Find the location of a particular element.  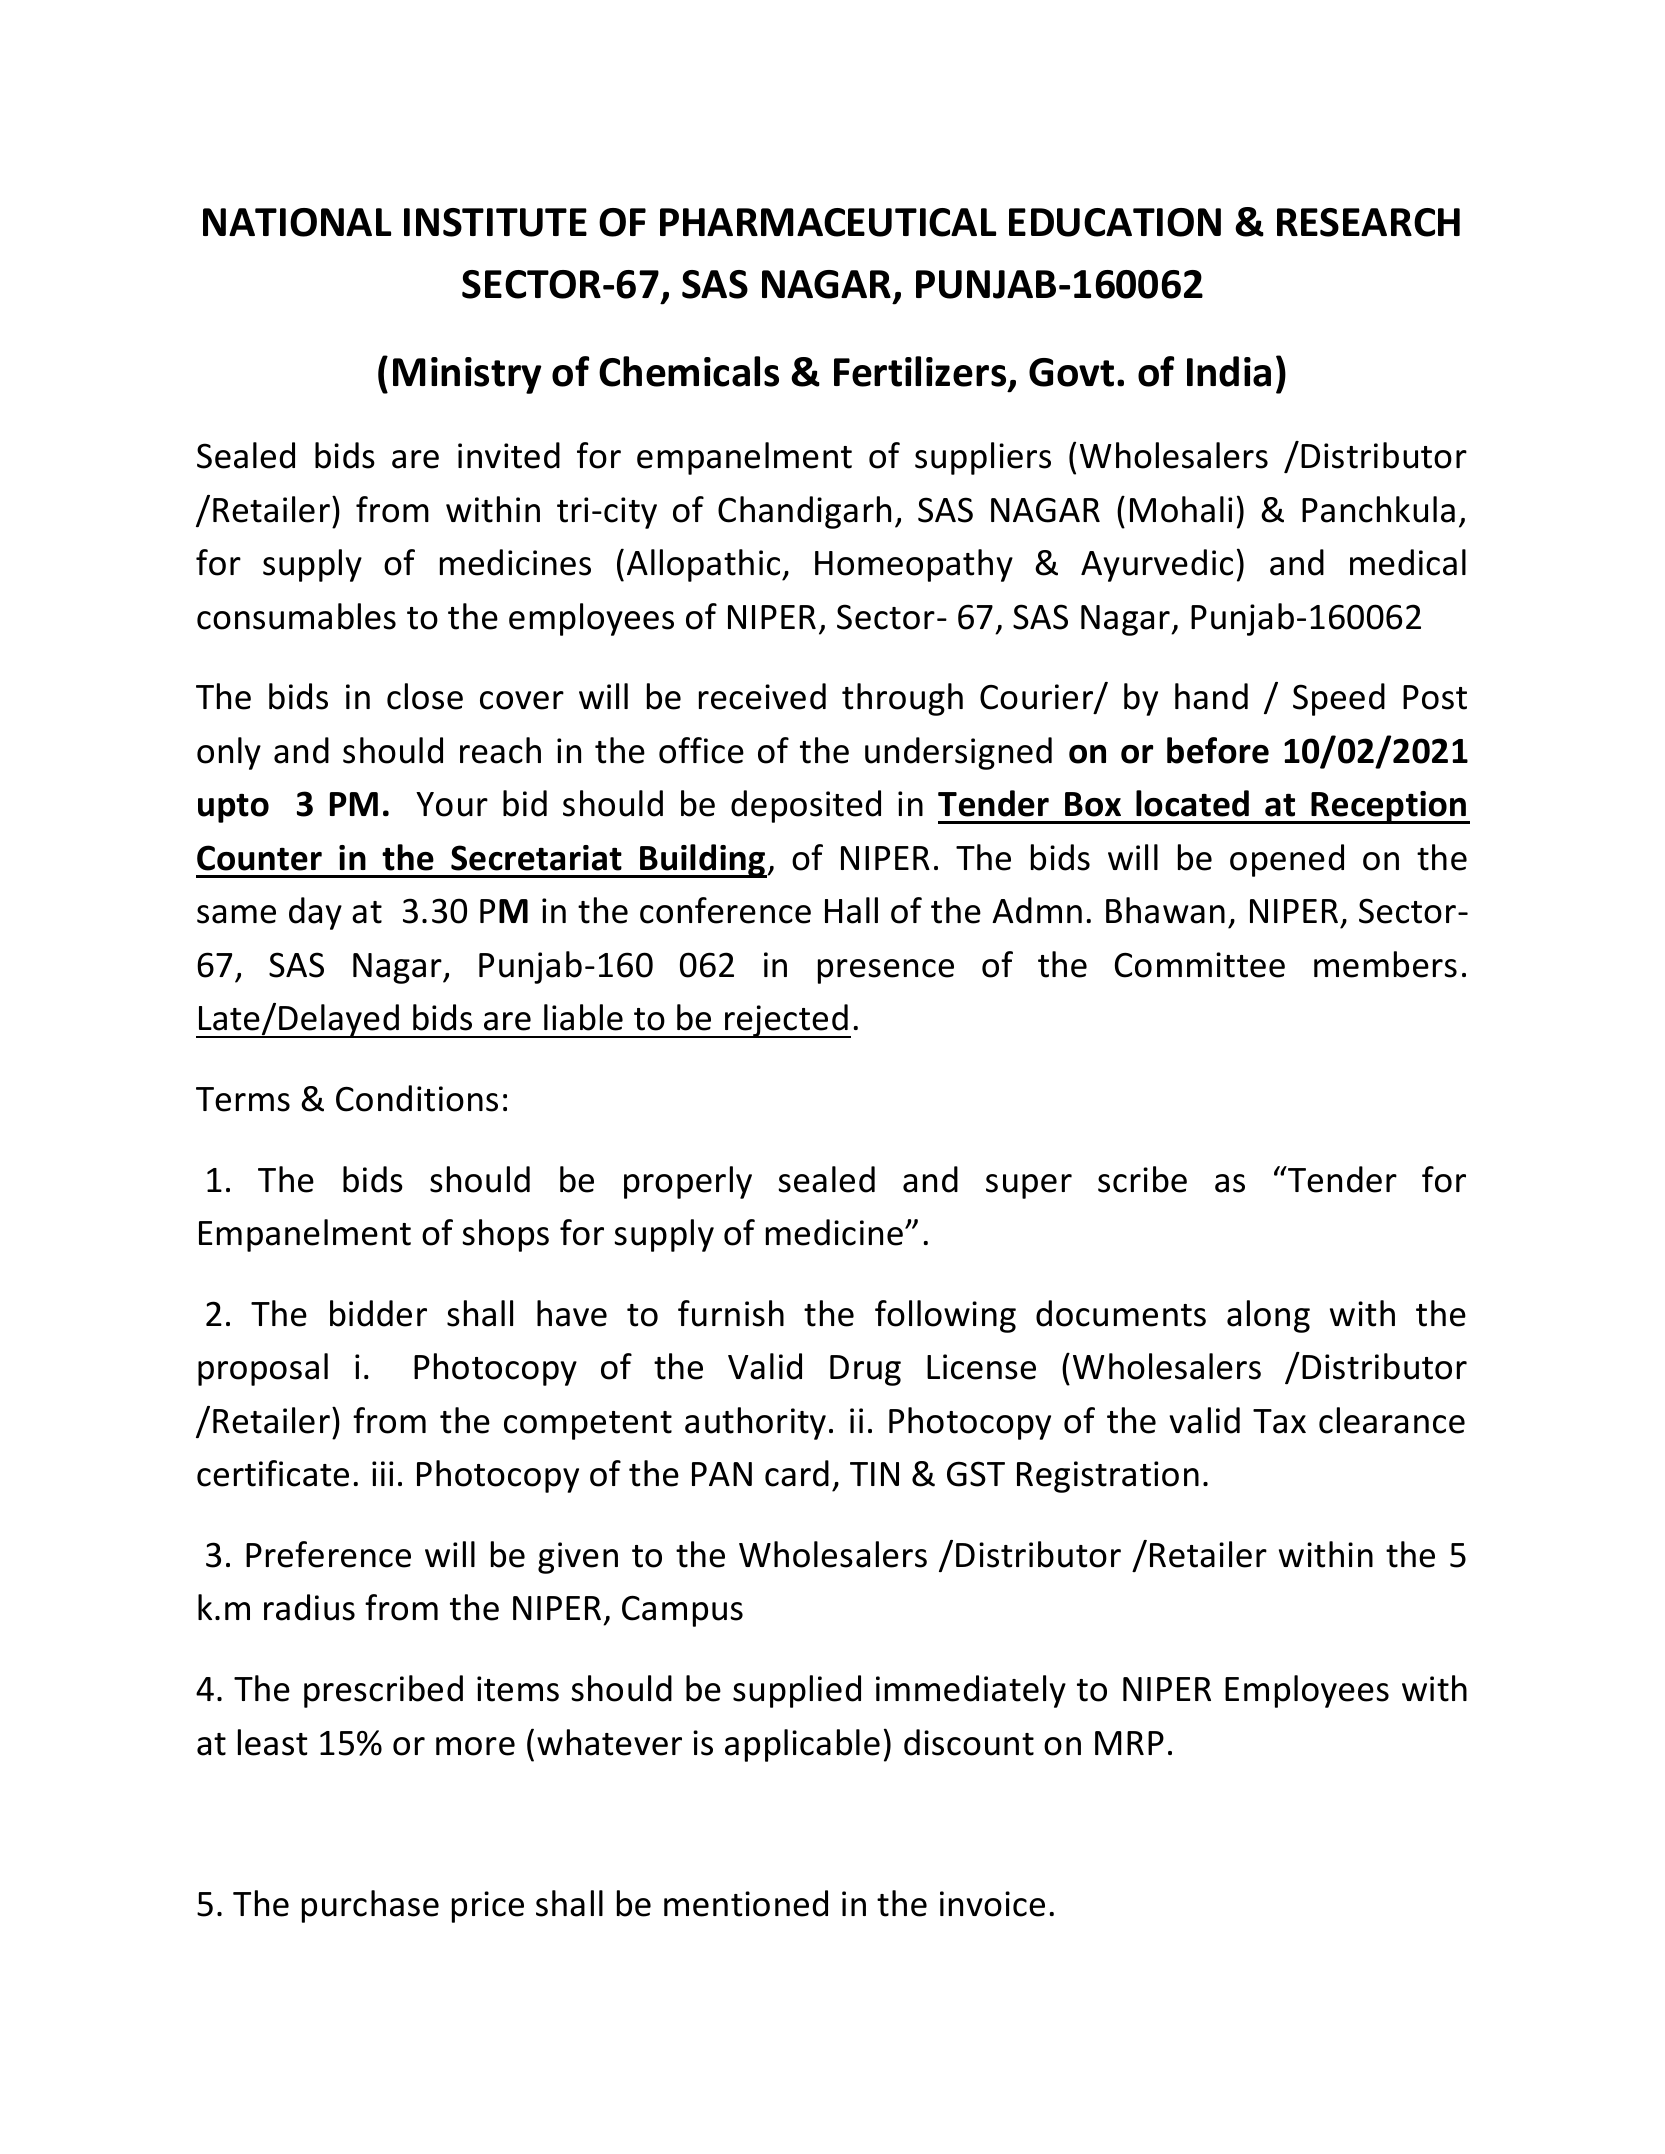

RESEARCH is located at coordinates (1368, 222).
